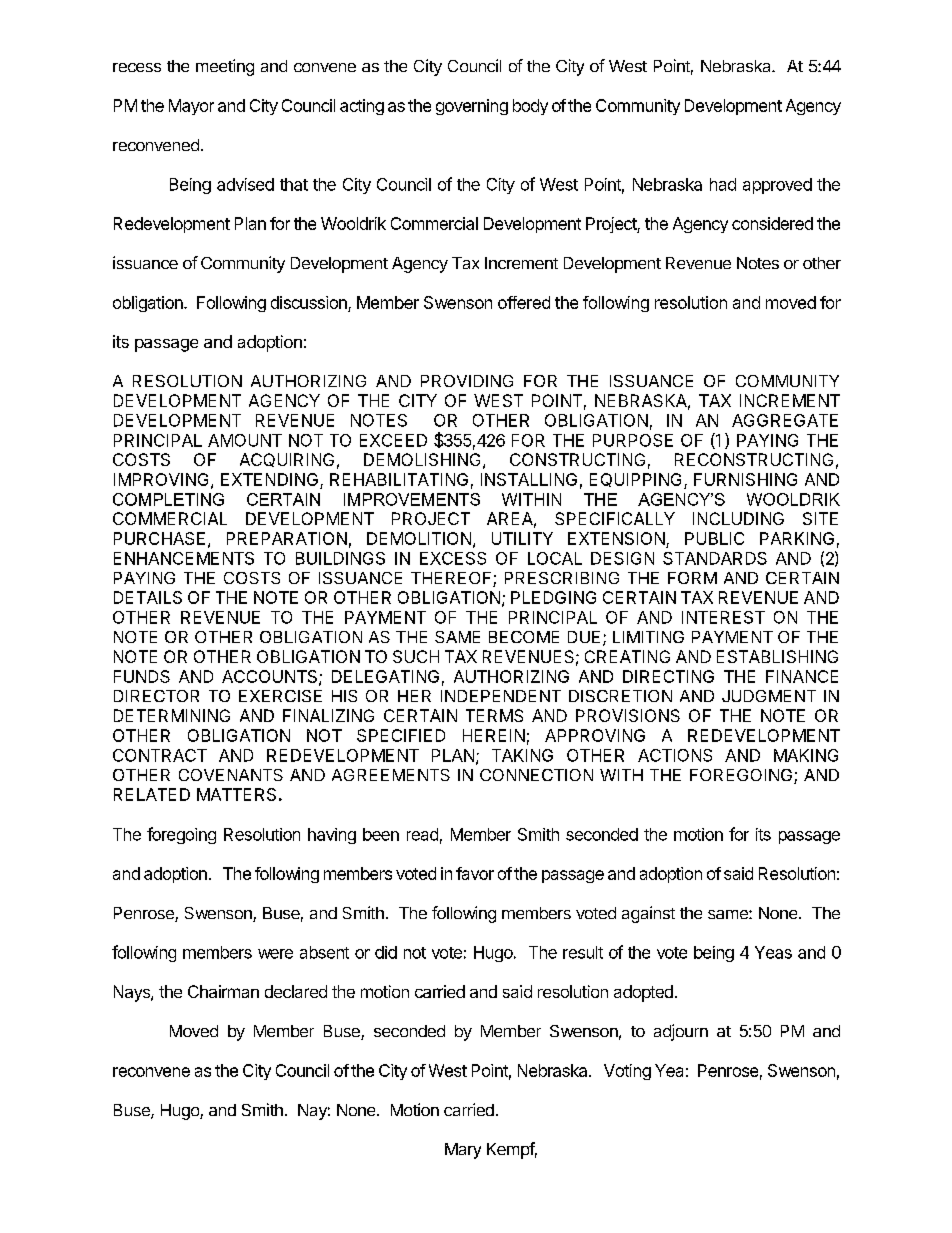  What do you see at coordinates (648, 914) in the document?
I see `against` at bounding box center [648, 914].
